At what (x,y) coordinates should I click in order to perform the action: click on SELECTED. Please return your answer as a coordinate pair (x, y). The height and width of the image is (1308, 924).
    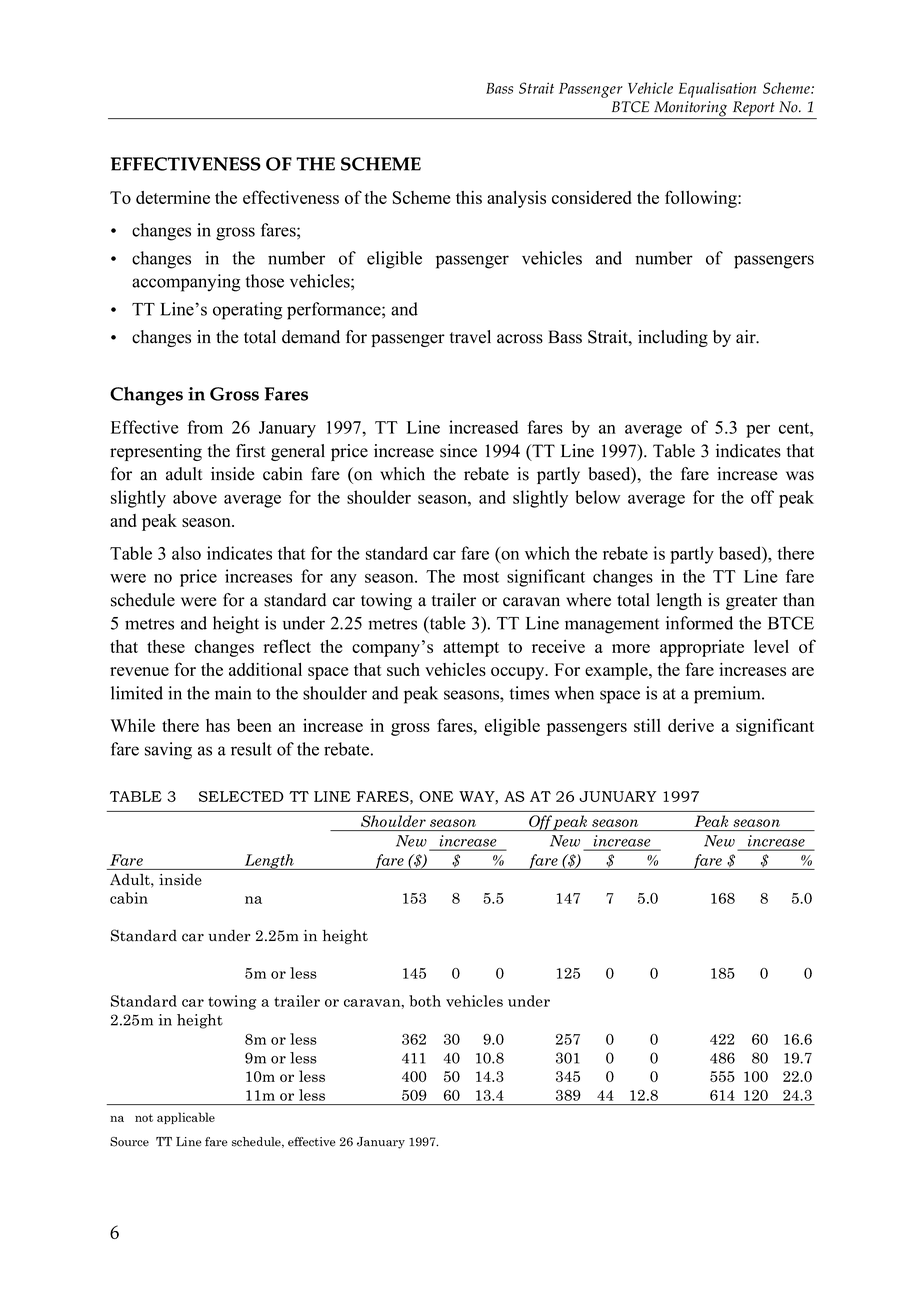
    Looking at the image, I should click on (241, 796).
